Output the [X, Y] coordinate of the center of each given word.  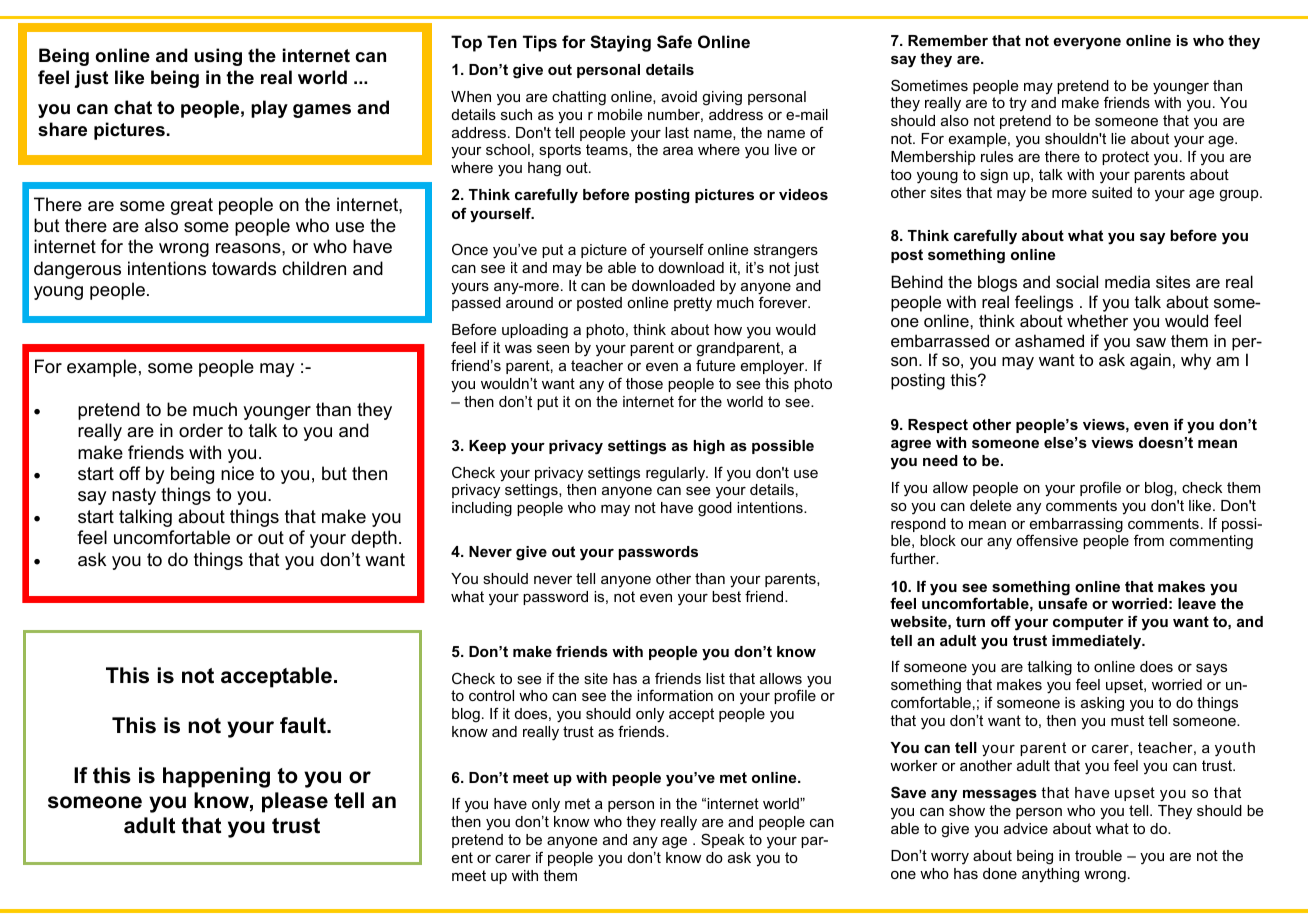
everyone [1087, 44]
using [218, 57]
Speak [723, 840]
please [295, 802]
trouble [1098, 855]
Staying [620, 43]
